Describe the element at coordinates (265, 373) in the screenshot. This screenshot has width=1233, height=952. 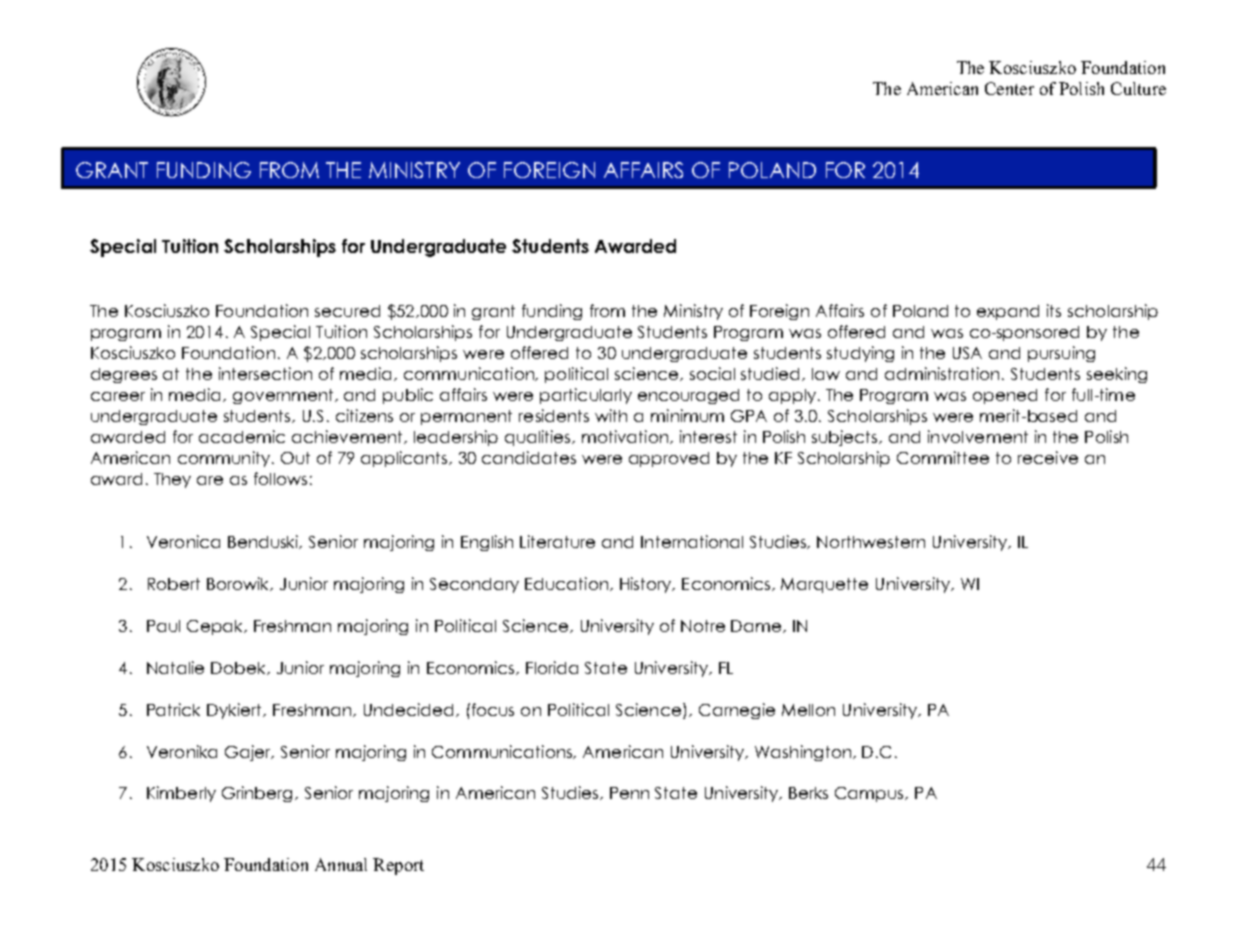
I see `intersection` at that location.
